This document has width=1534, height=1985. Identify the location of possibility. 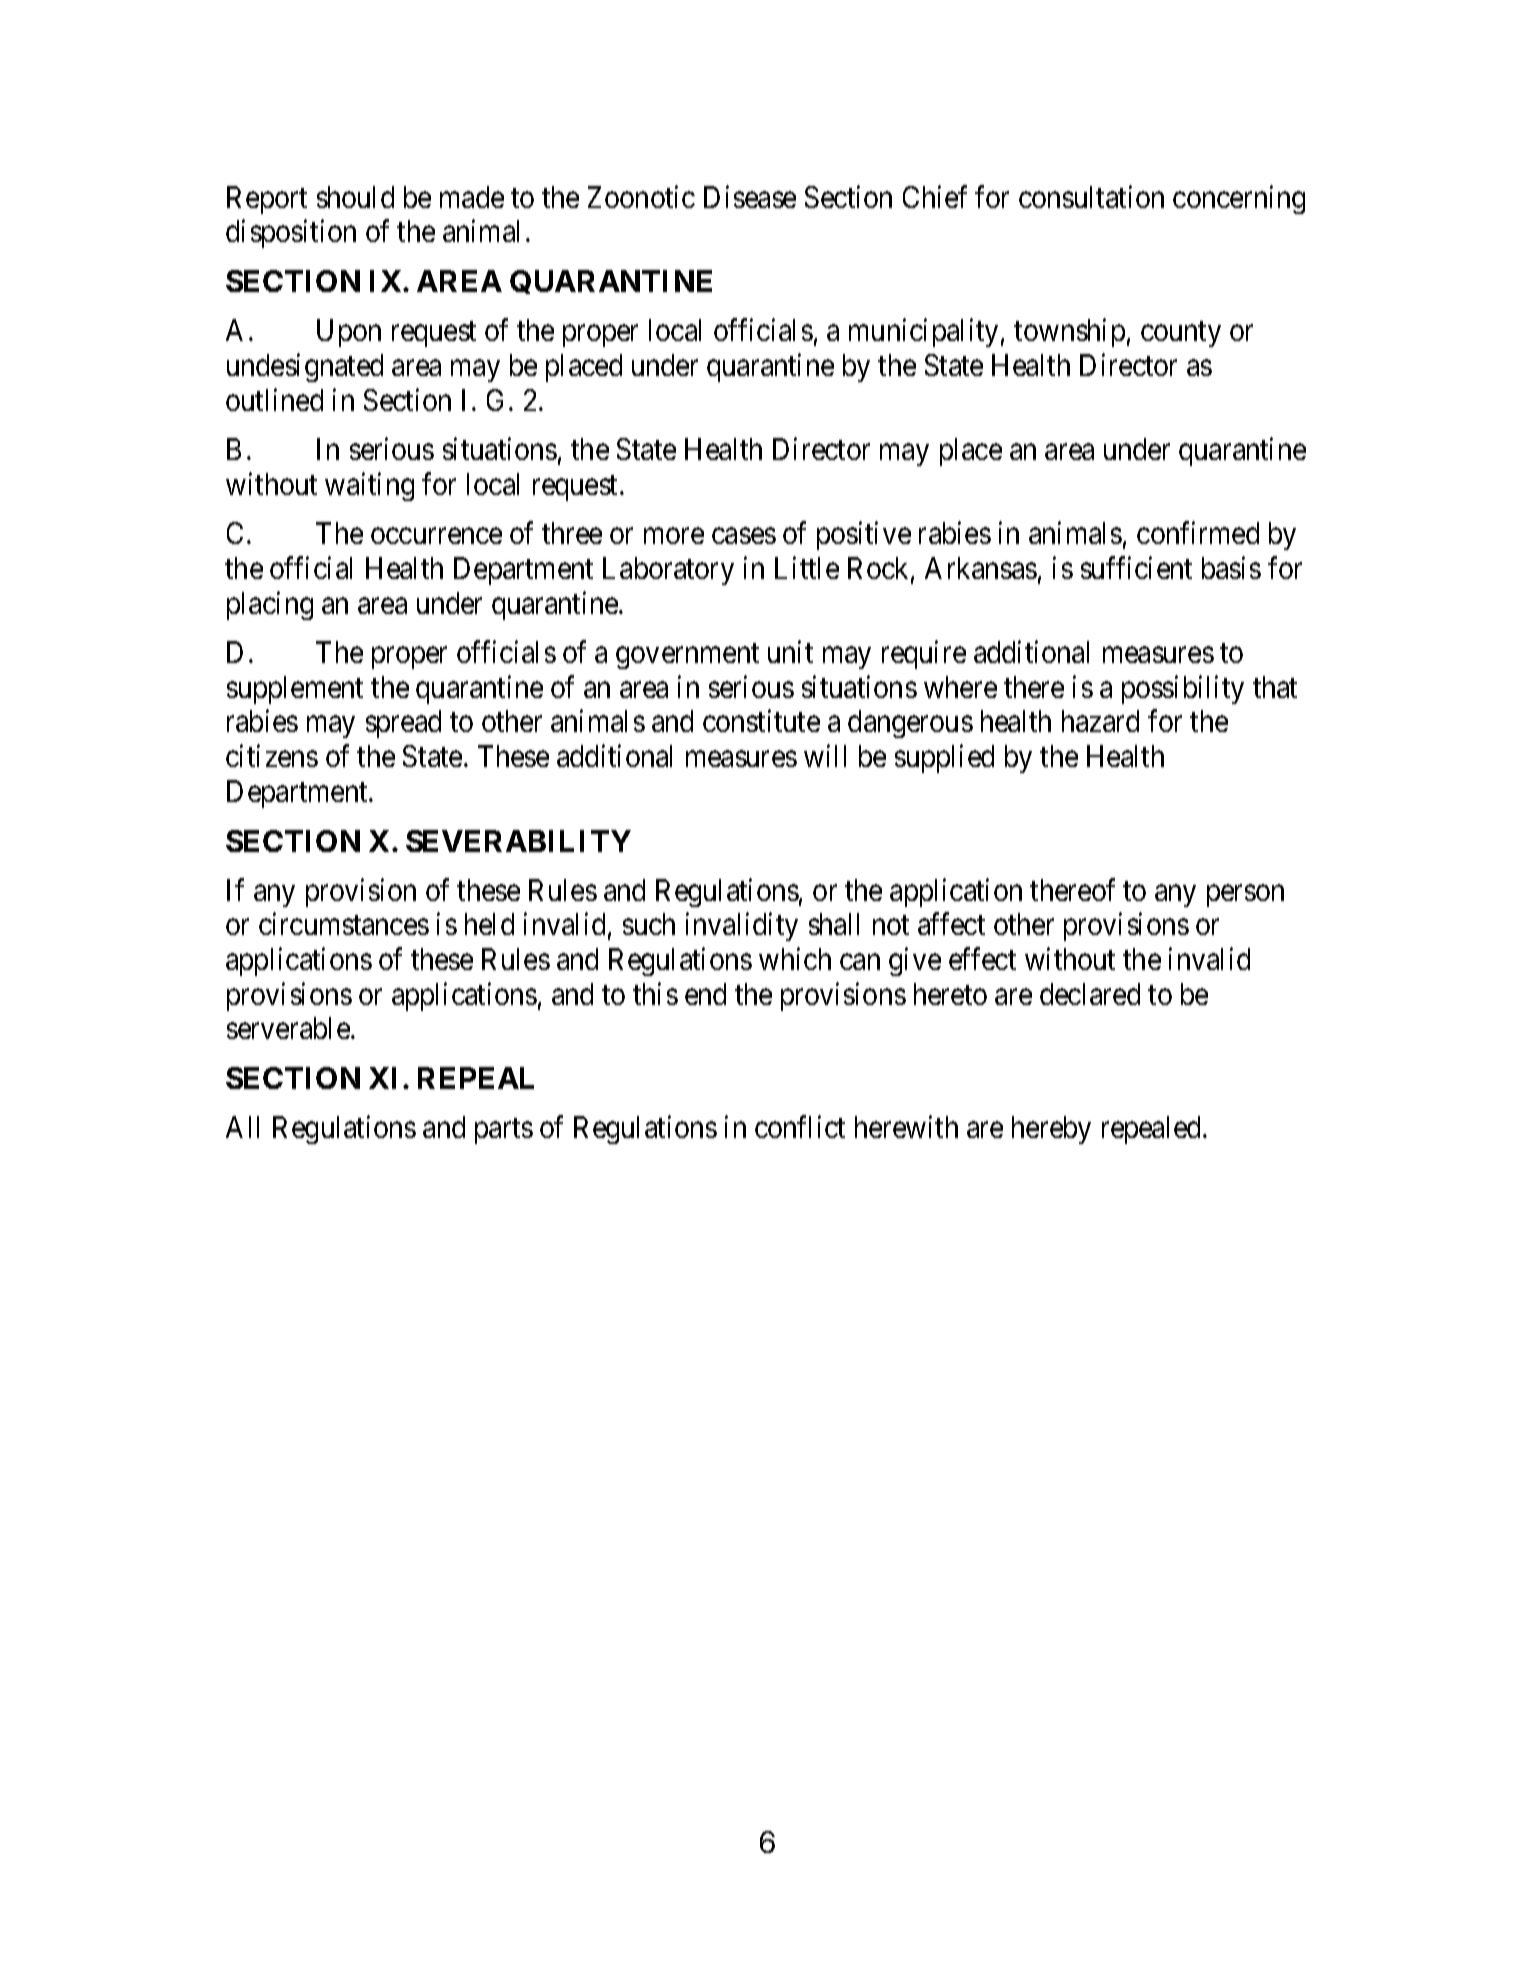
(1183, 689).
